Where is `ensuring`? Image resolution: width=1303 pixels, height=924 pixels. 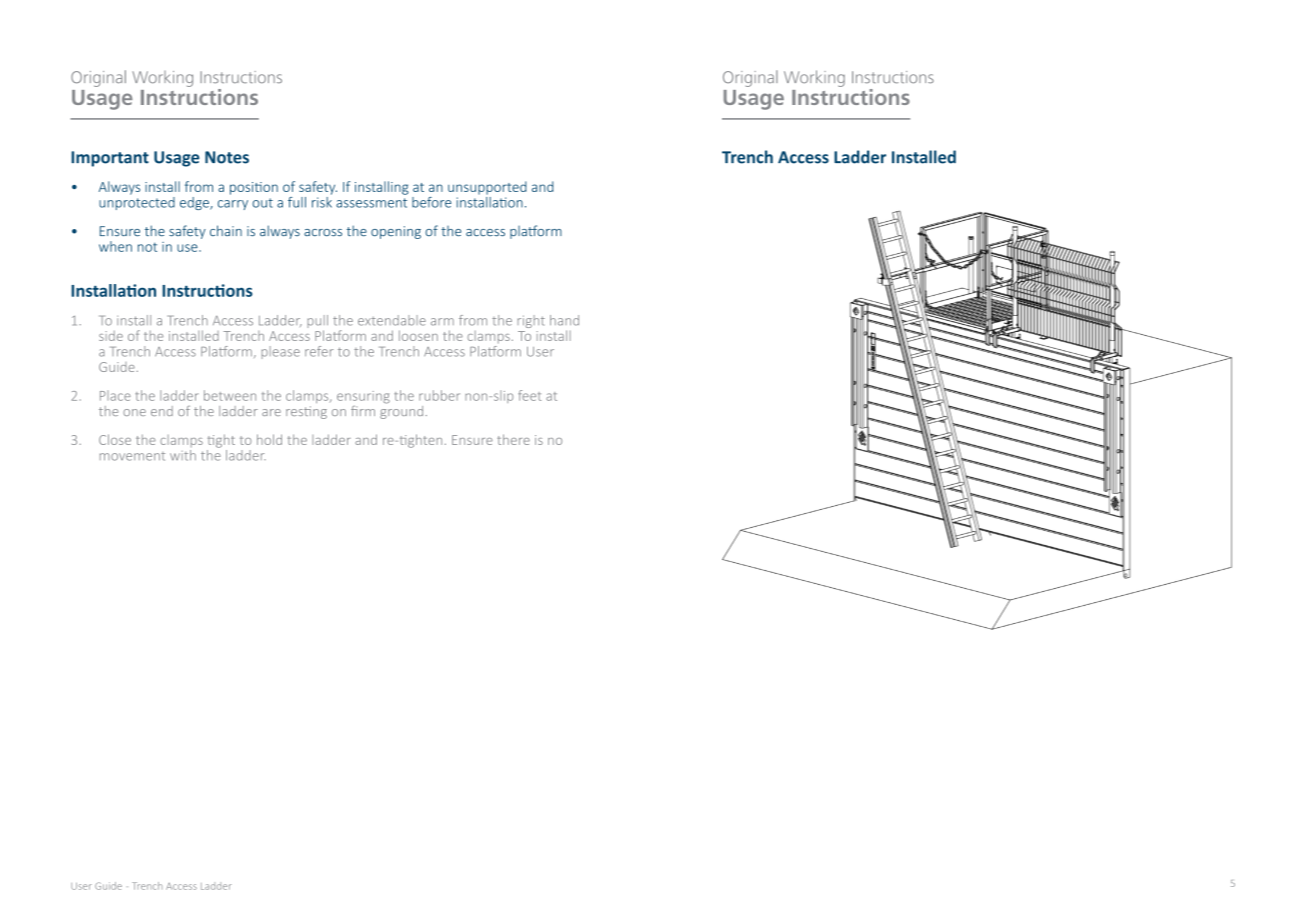
ensuring is located at coordinates (363, 397).
